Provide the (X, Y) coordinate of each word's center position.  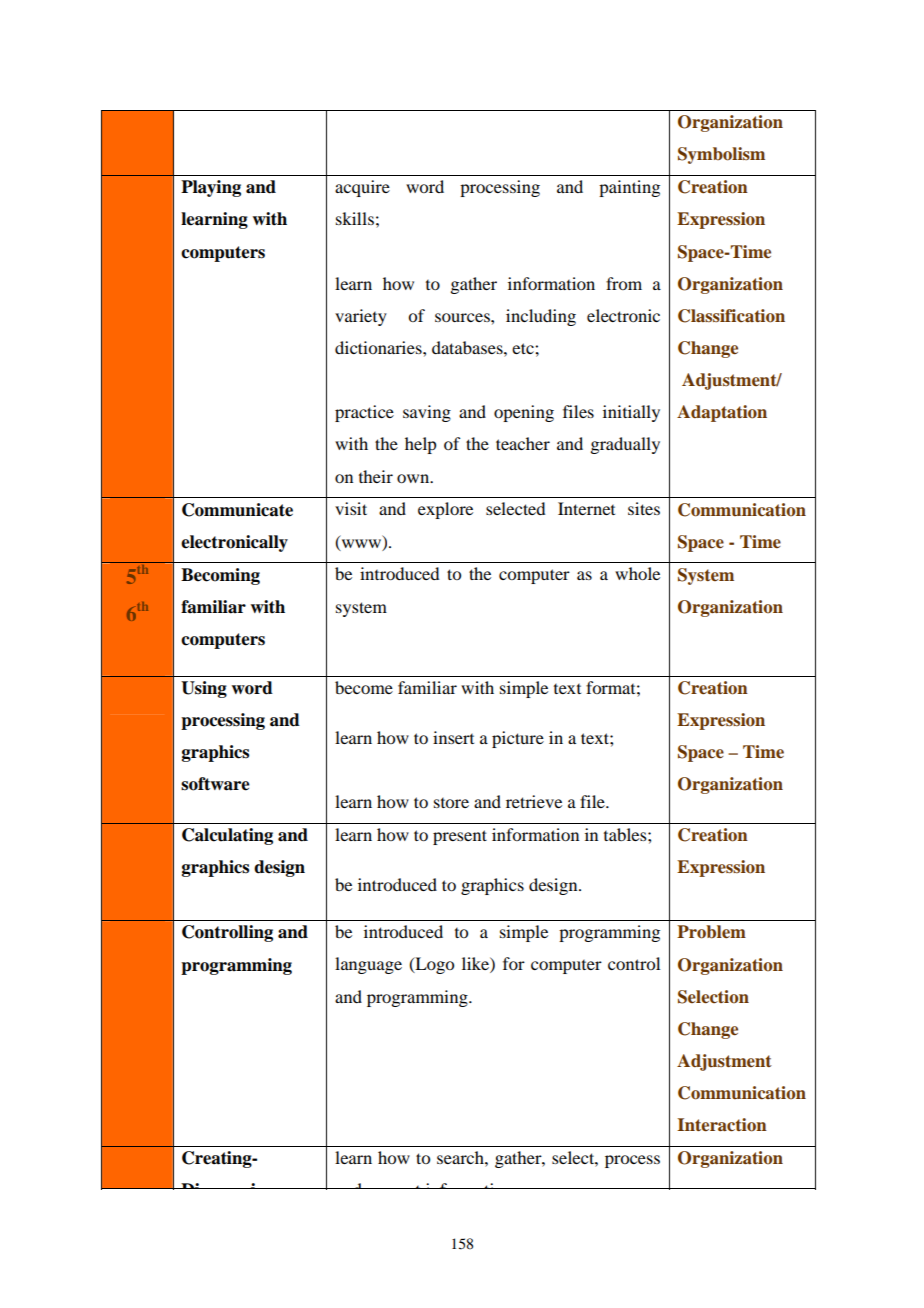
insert (453, 737)
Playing (211, 188)
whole (637, 573)
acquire (362, 188)
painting (629, 188)
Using (204, 689)
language (368, 965)
